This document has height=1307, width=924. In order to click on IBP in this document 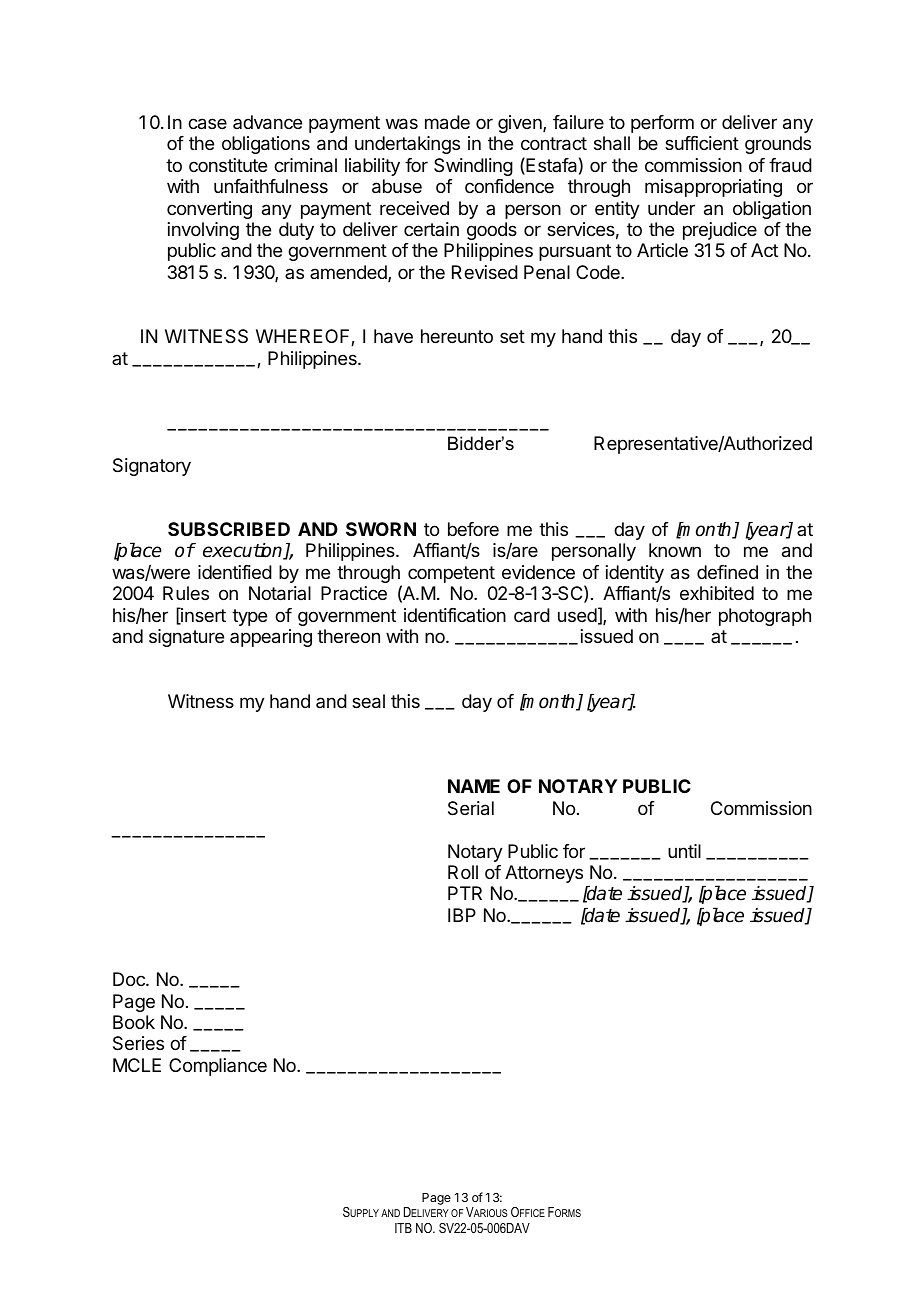, I will do `click(462, 915)`.
